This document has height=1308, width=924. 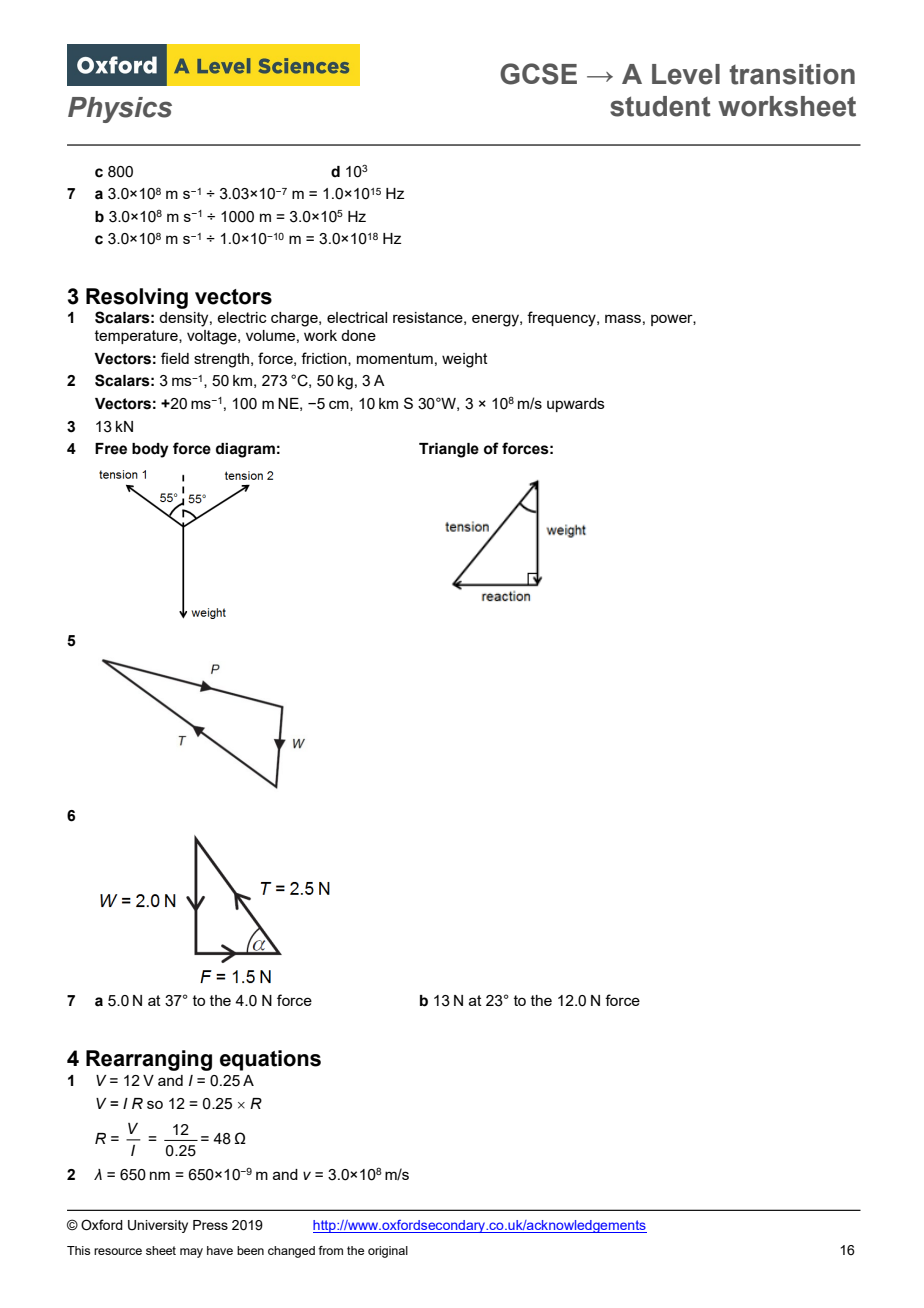 What do you see at coordinates (158, 1226) in the document?
I see `University` at bounding box center [158, 1226].
